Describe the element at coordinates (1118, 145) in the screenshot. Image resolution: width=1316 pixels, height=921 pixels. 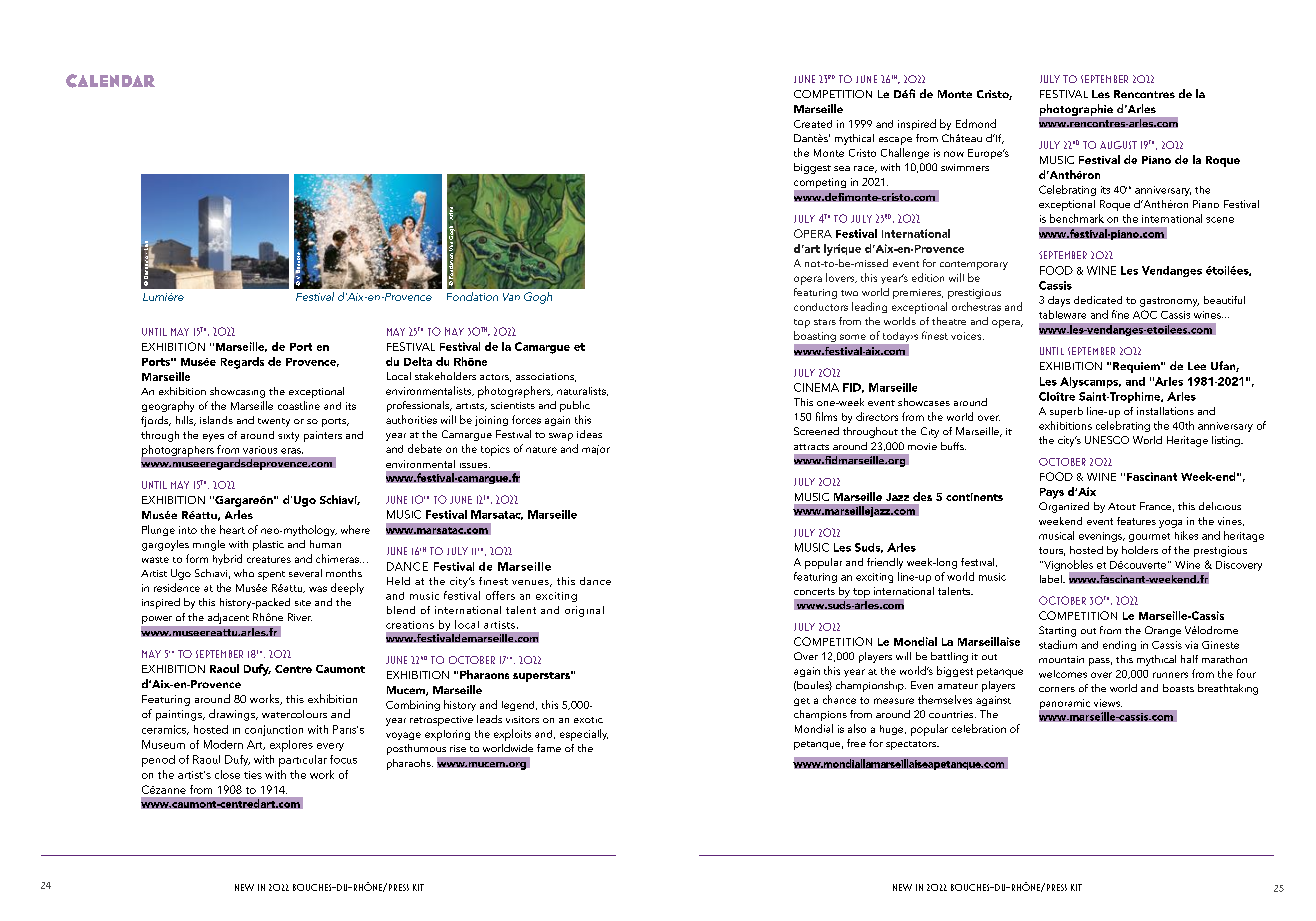
I see `AUGUST` at that location.
